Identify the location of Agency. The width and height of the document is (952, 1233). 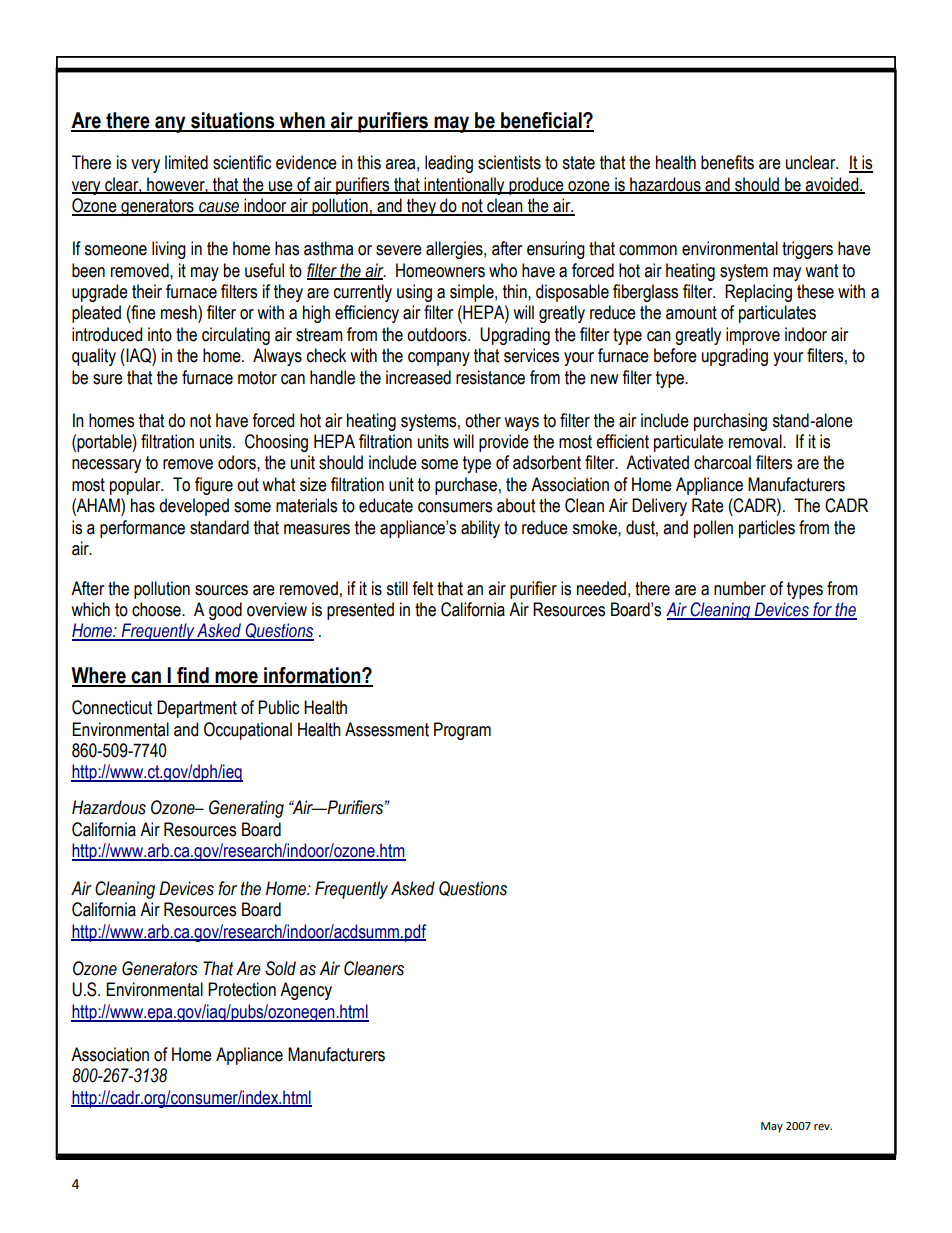
(306, 991).
